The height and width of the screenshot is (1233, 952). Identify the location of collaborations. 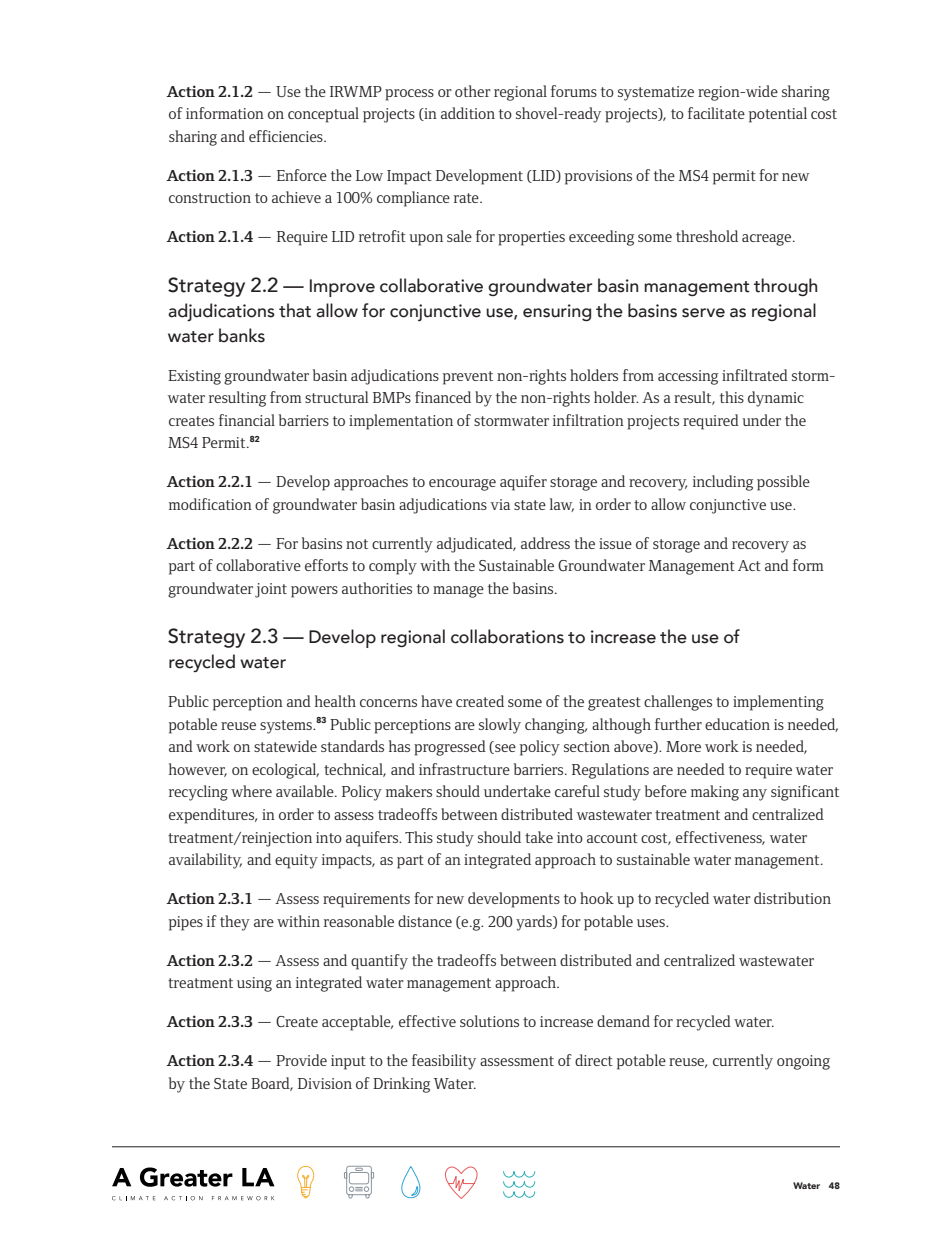
(507, 636).
